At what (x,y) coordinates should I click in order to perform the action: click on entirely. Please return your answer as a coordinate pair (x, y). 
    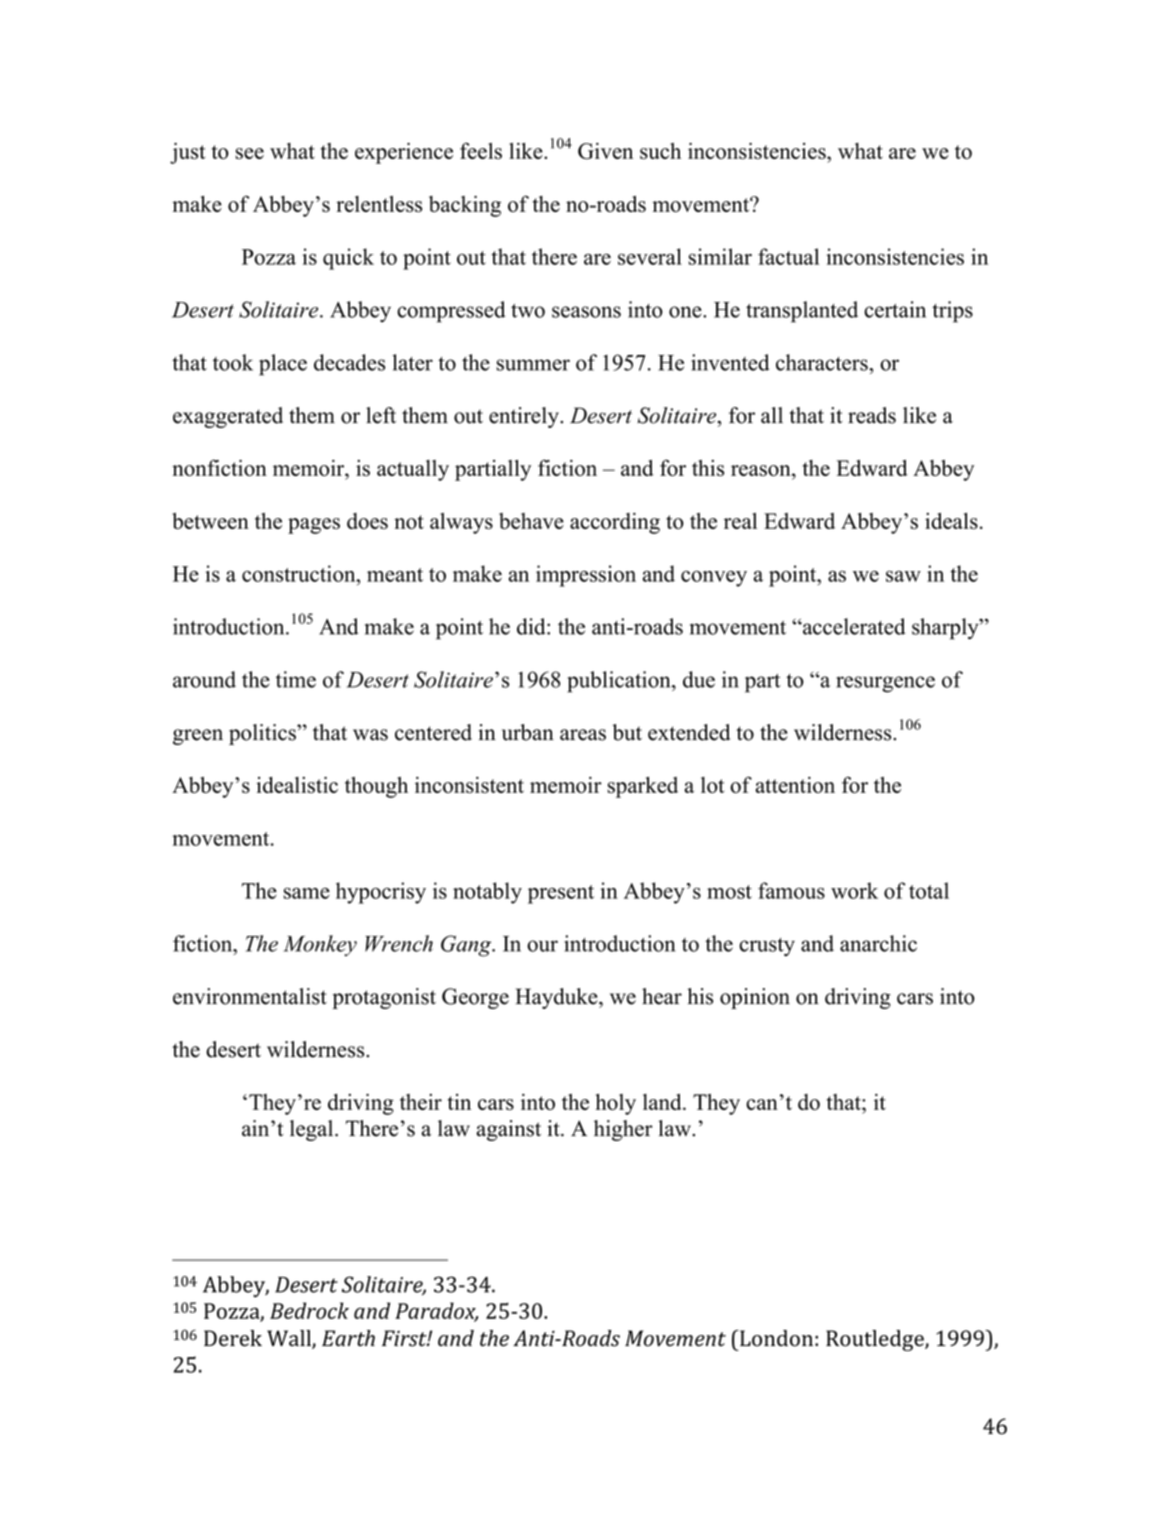
    Looking at the image, I should click on (525, 417).
